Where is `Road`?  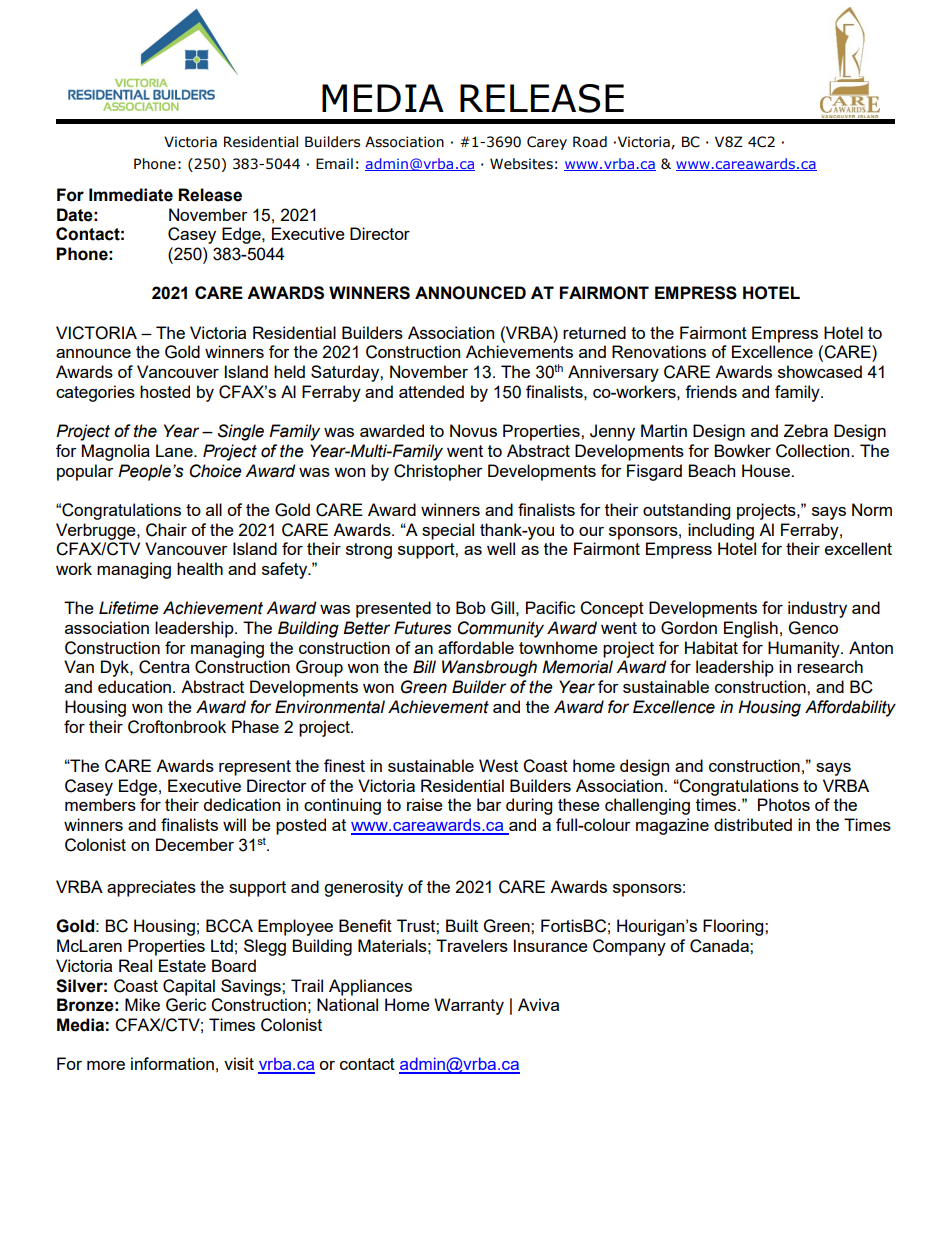 Road is located at coordinates (590, 142).
